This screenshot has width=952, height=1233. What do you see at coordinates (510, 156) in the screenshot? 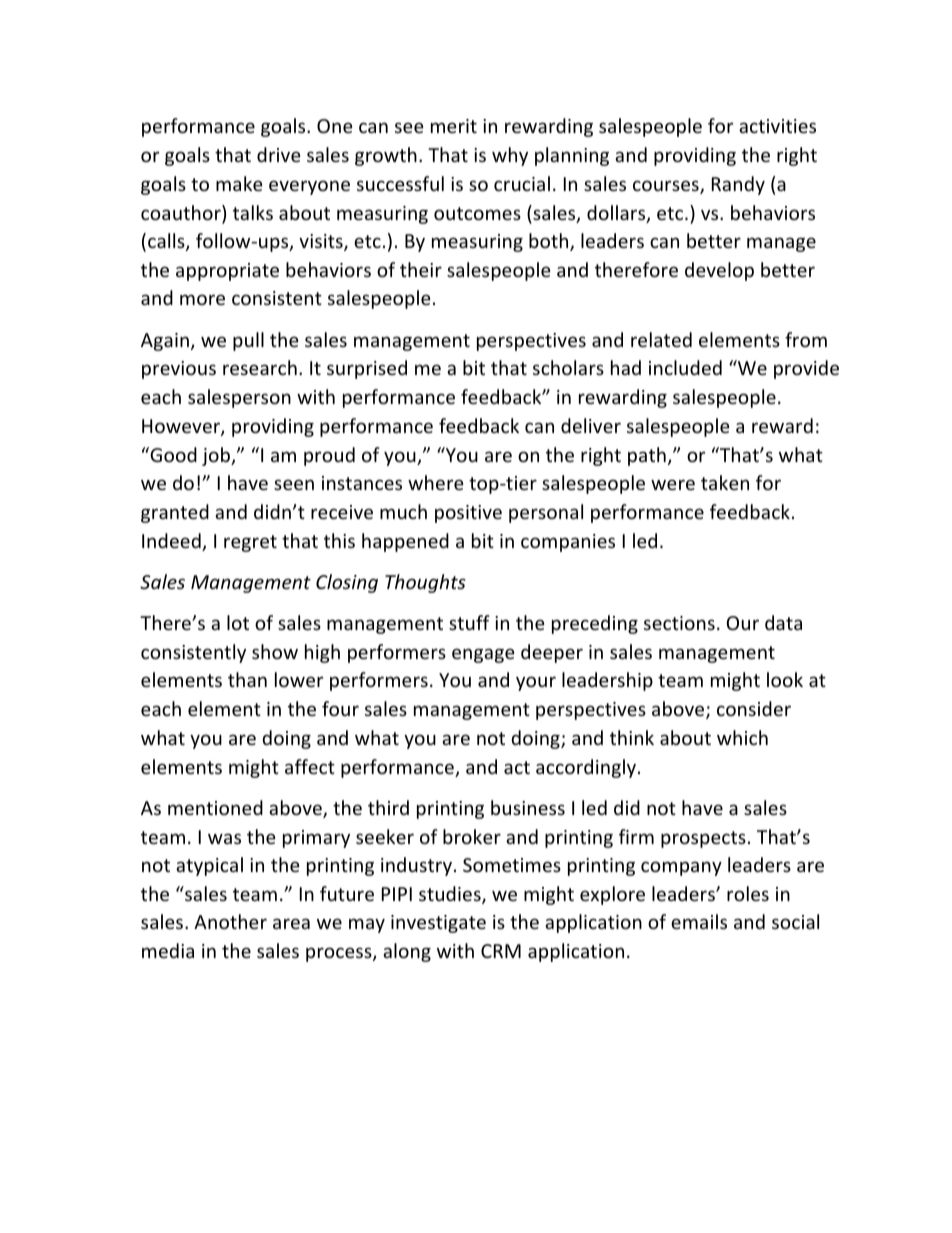
I see `why` at bounding box center [510, 156].
